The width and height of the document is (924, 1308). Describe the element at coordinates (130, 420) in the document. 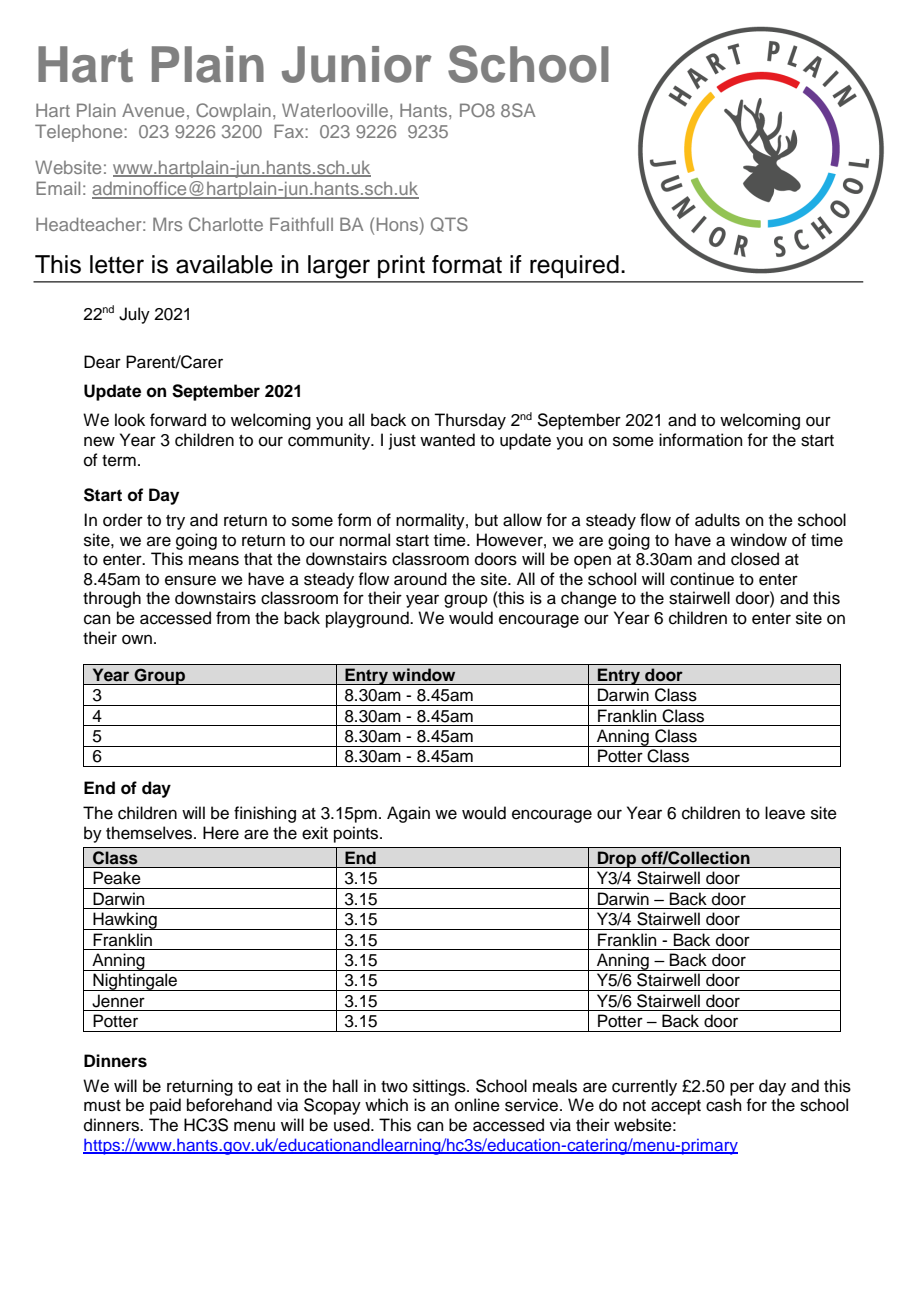

I see `look` at that location.
